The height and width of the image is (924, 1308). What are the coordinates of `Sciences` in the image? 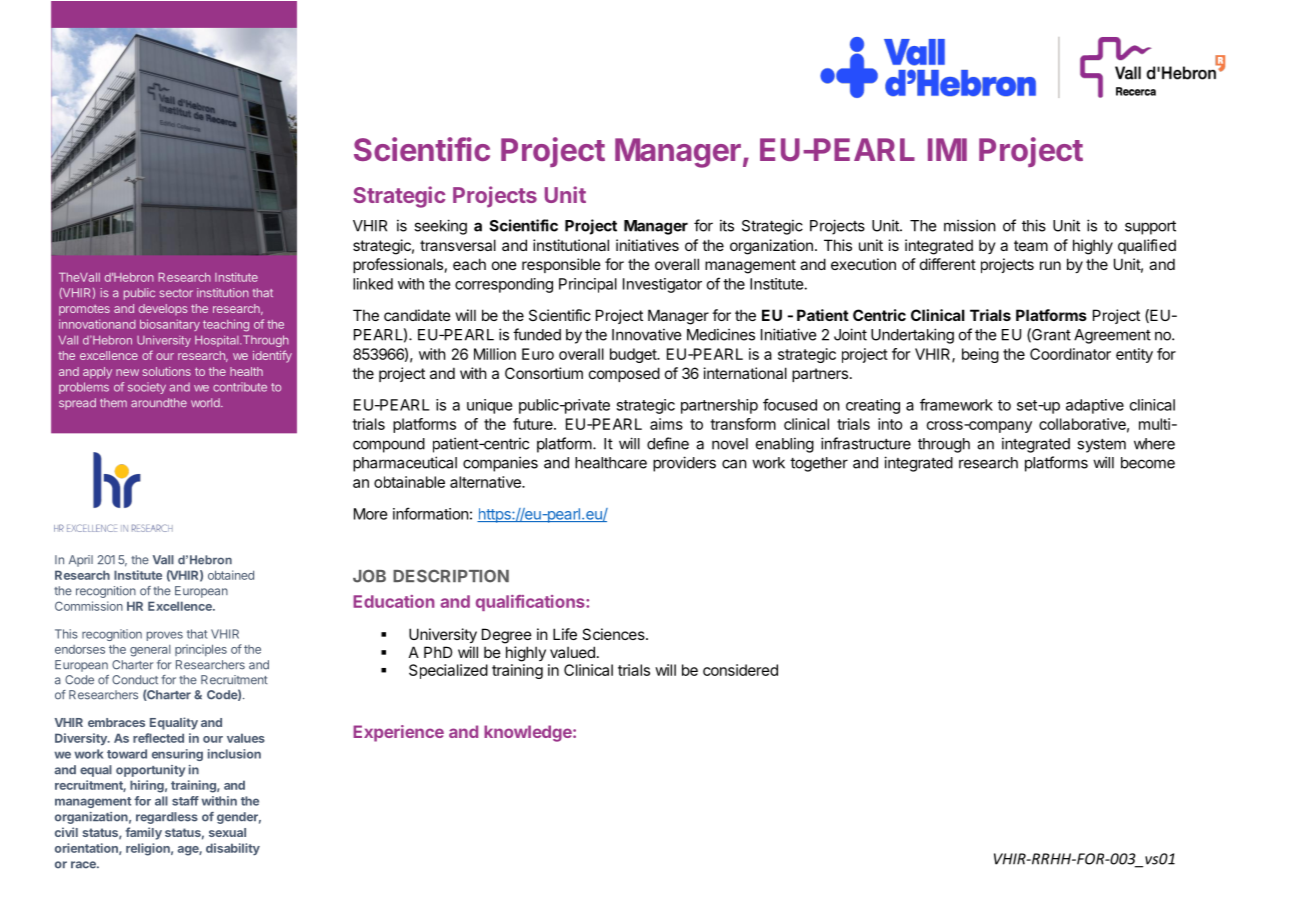 It's located at (614, 634).
